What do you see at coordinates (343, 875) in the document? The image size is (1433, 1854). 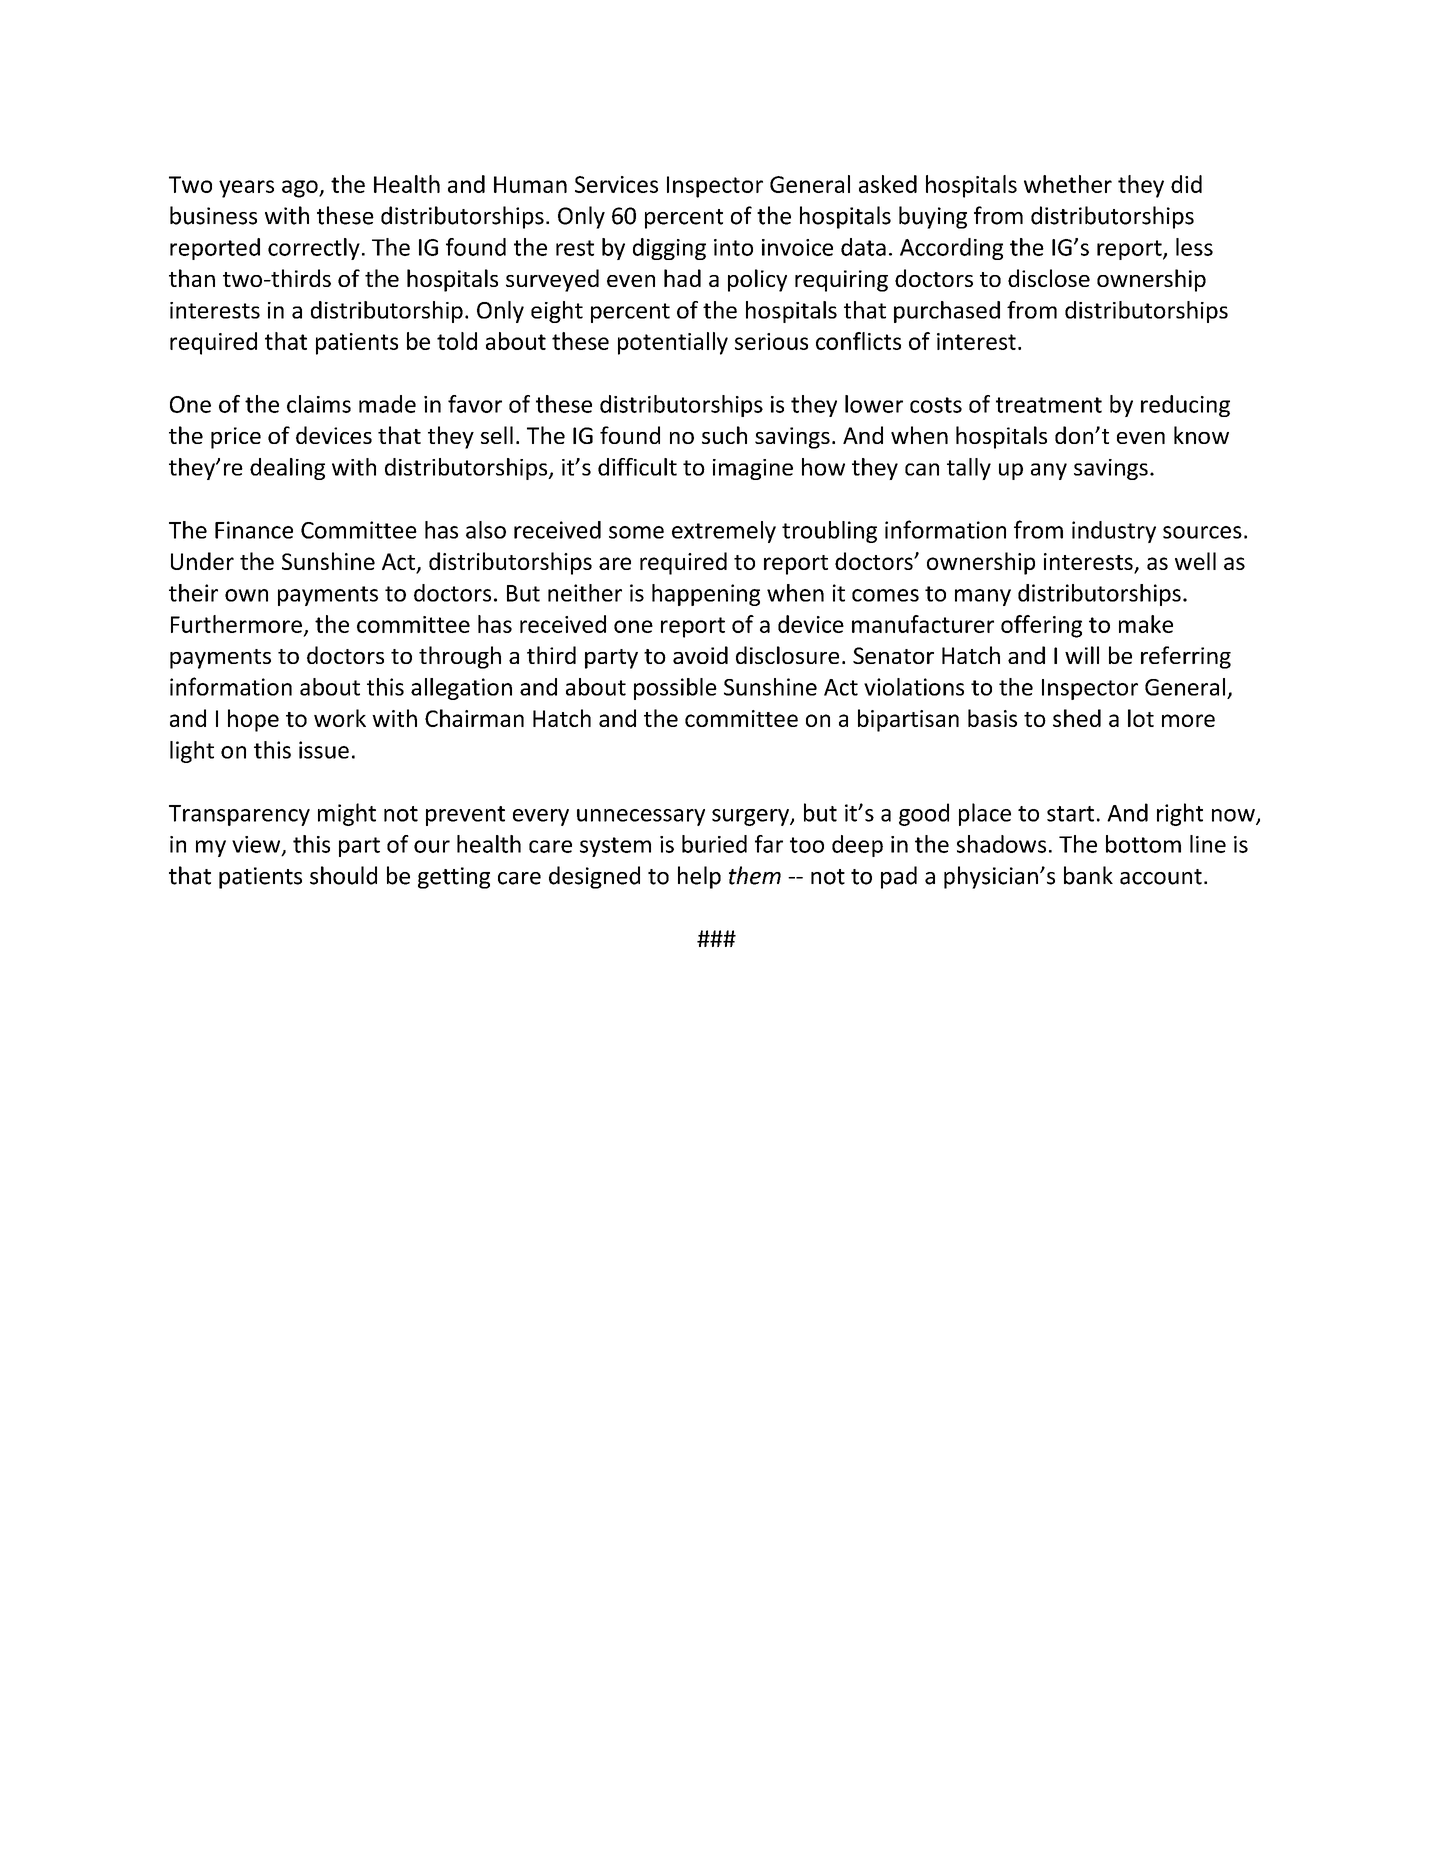 I see `should` at bounding box center [343, 875].
